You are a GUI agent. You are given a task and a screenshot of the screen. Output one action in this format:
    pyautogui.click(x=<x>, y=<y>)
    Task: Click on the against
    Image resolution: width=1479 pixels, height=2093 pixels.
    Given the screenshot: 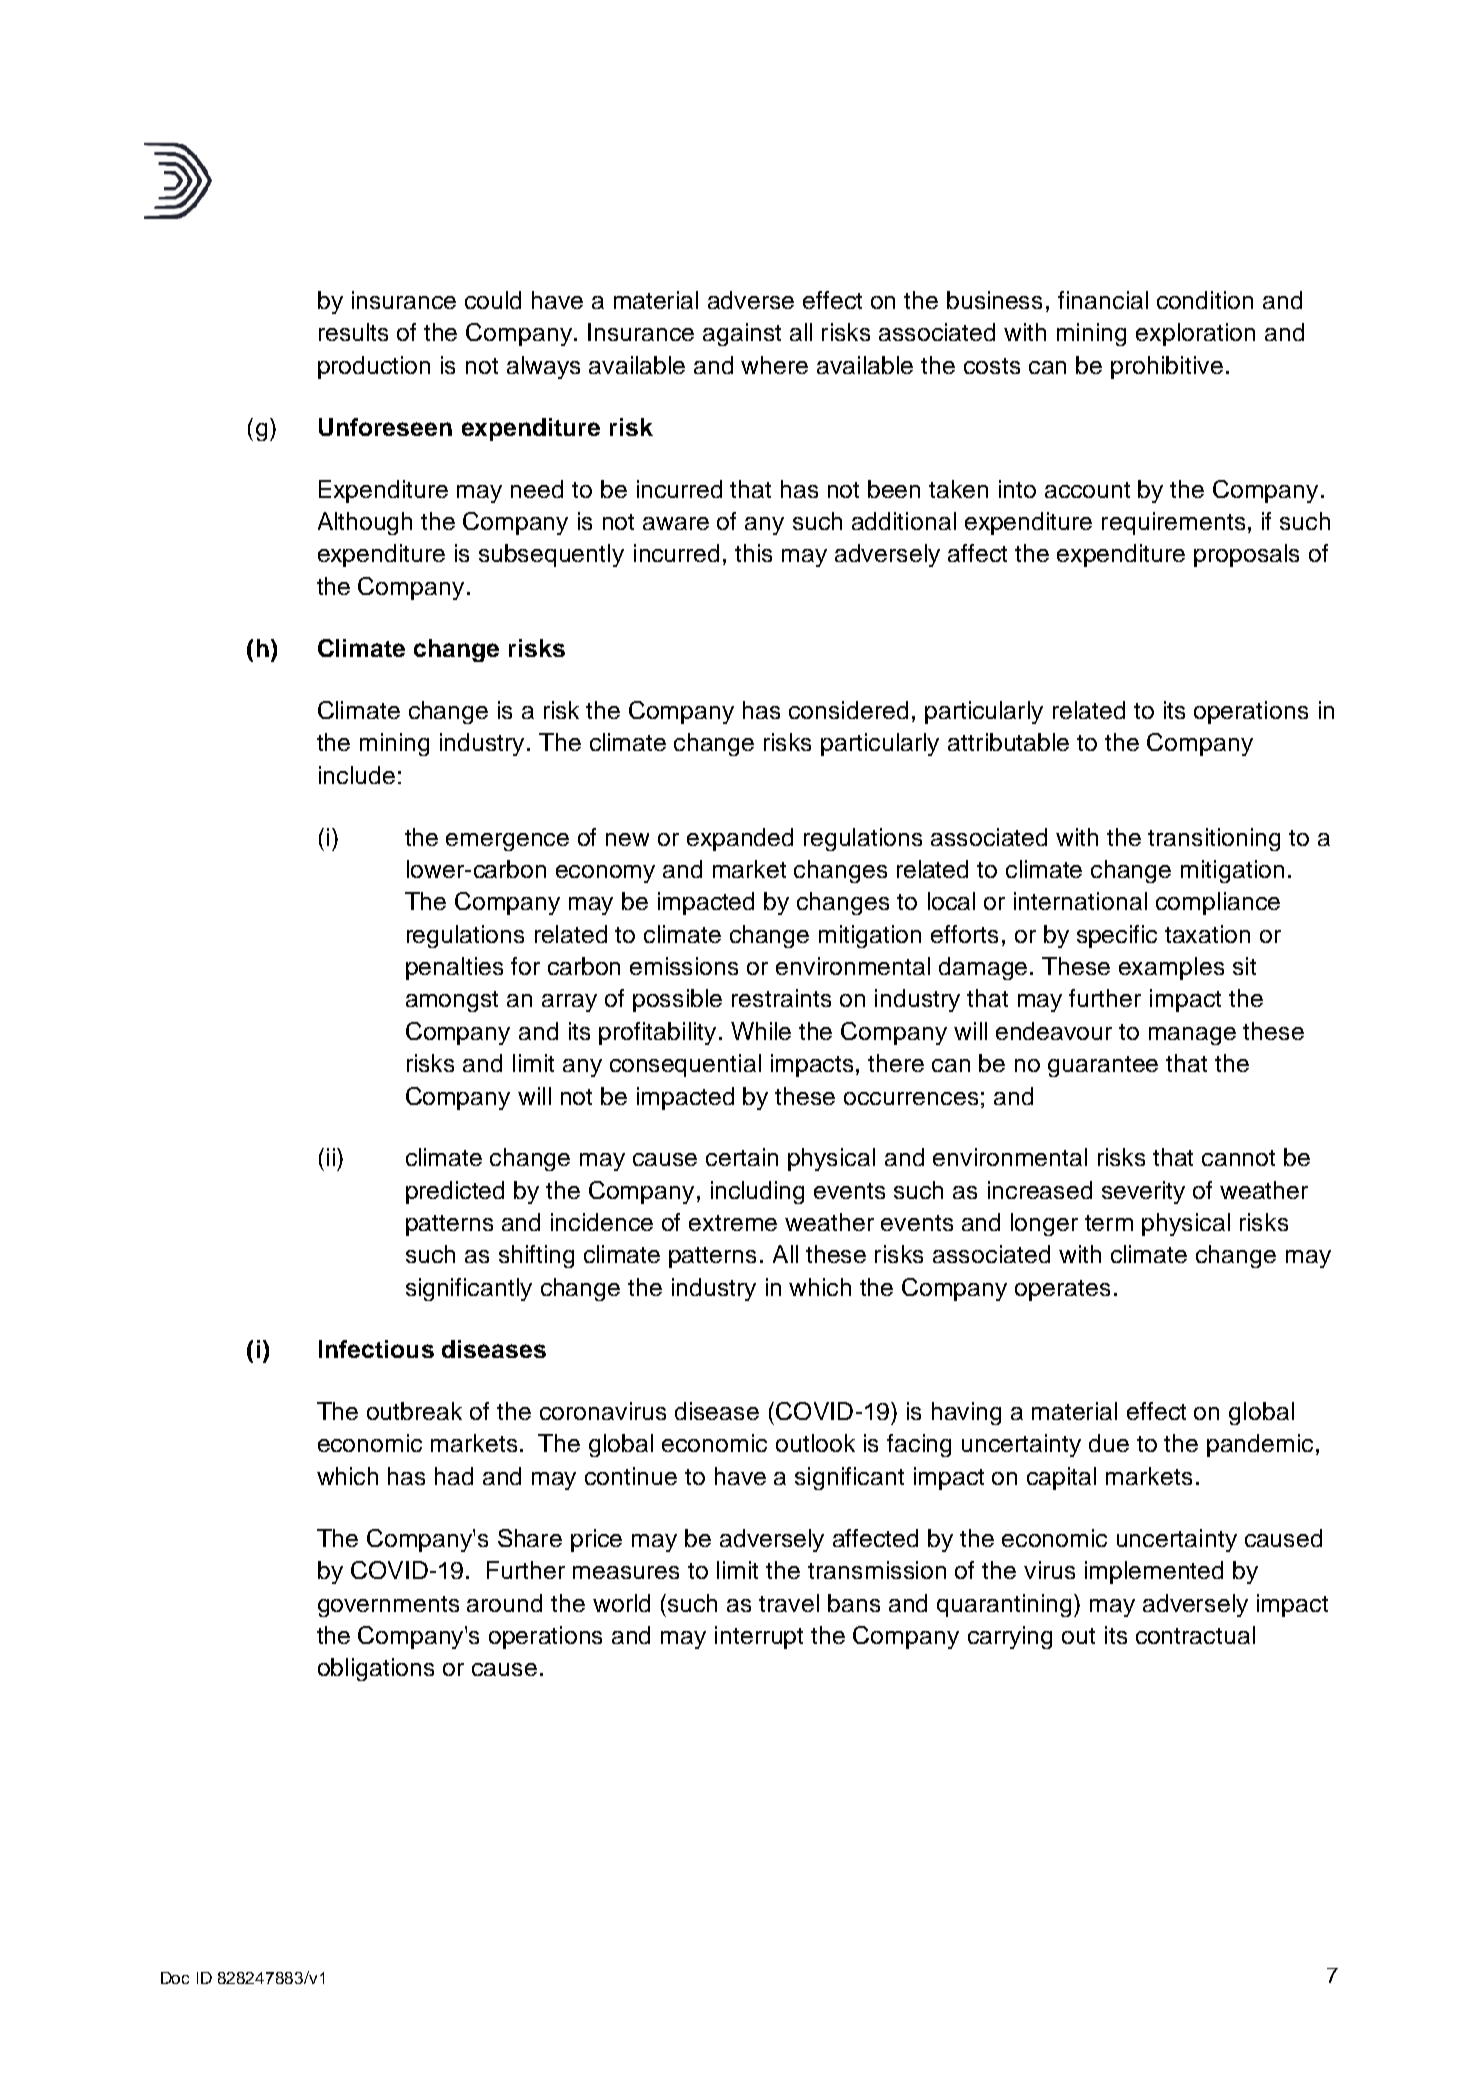 What is the action you would take?
    pyautogui.click(x=742, y=334)
